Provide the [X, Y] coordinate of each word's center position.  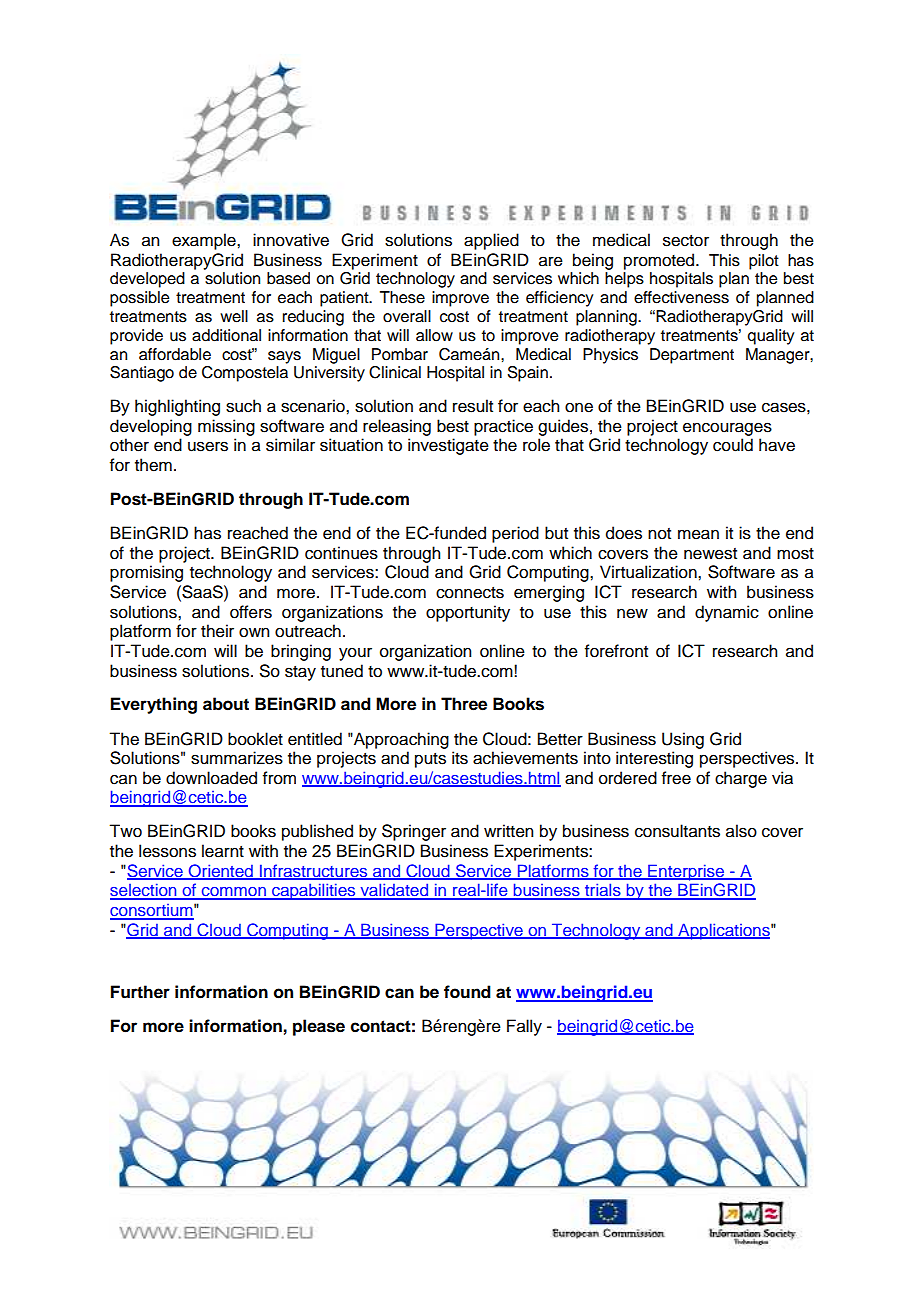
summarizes [237, 758]
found [467, 992]
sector [686, 241]
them [153, 465]
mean [698, 534]
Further [140, 992]
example [205, 241]
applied [491, 241]
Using [683, 740]
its [460, 758]
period [515, 534]
